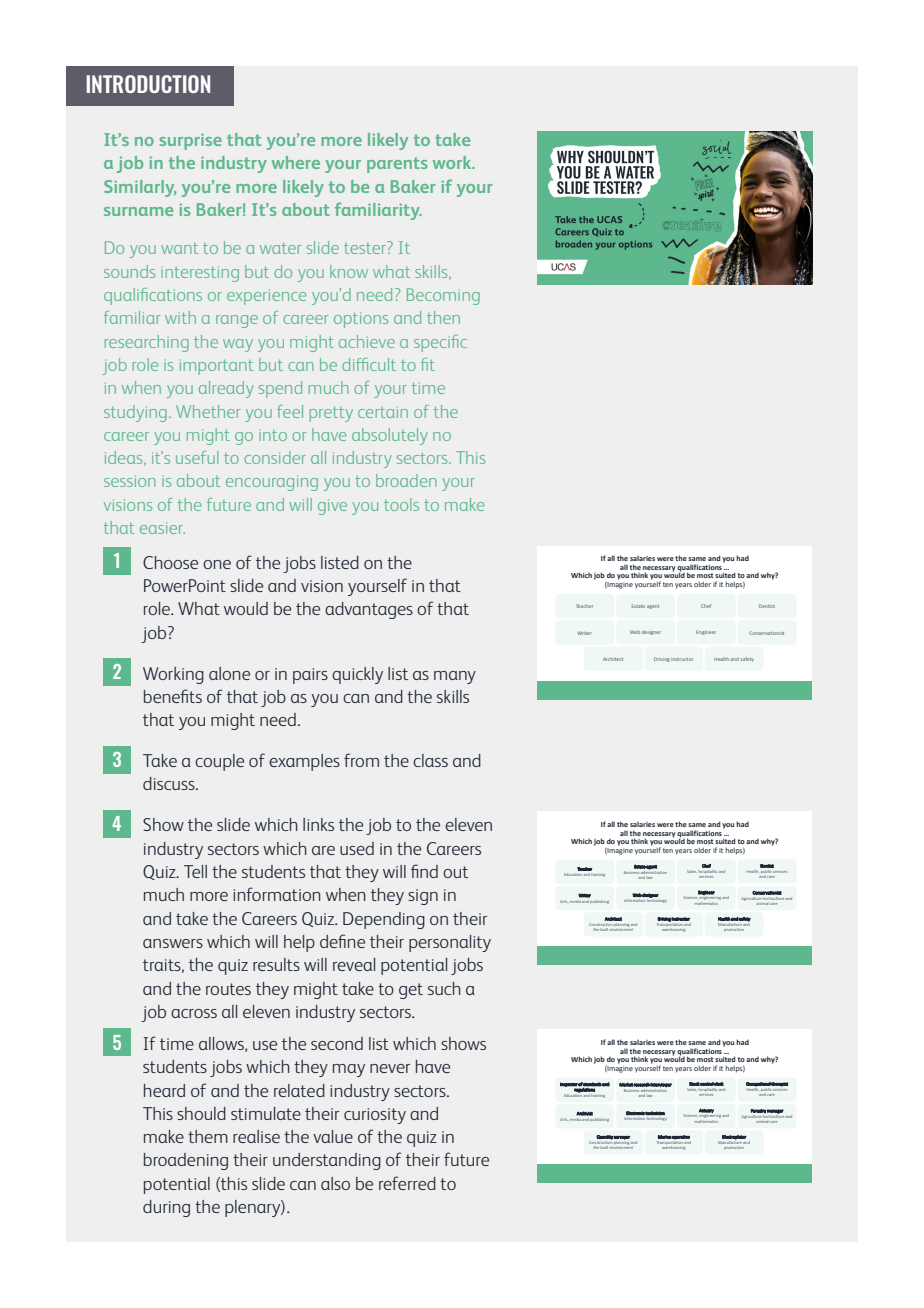 The width and height of the screenshot is (924, 1308). I want to click on studying, so click(135, 413).
